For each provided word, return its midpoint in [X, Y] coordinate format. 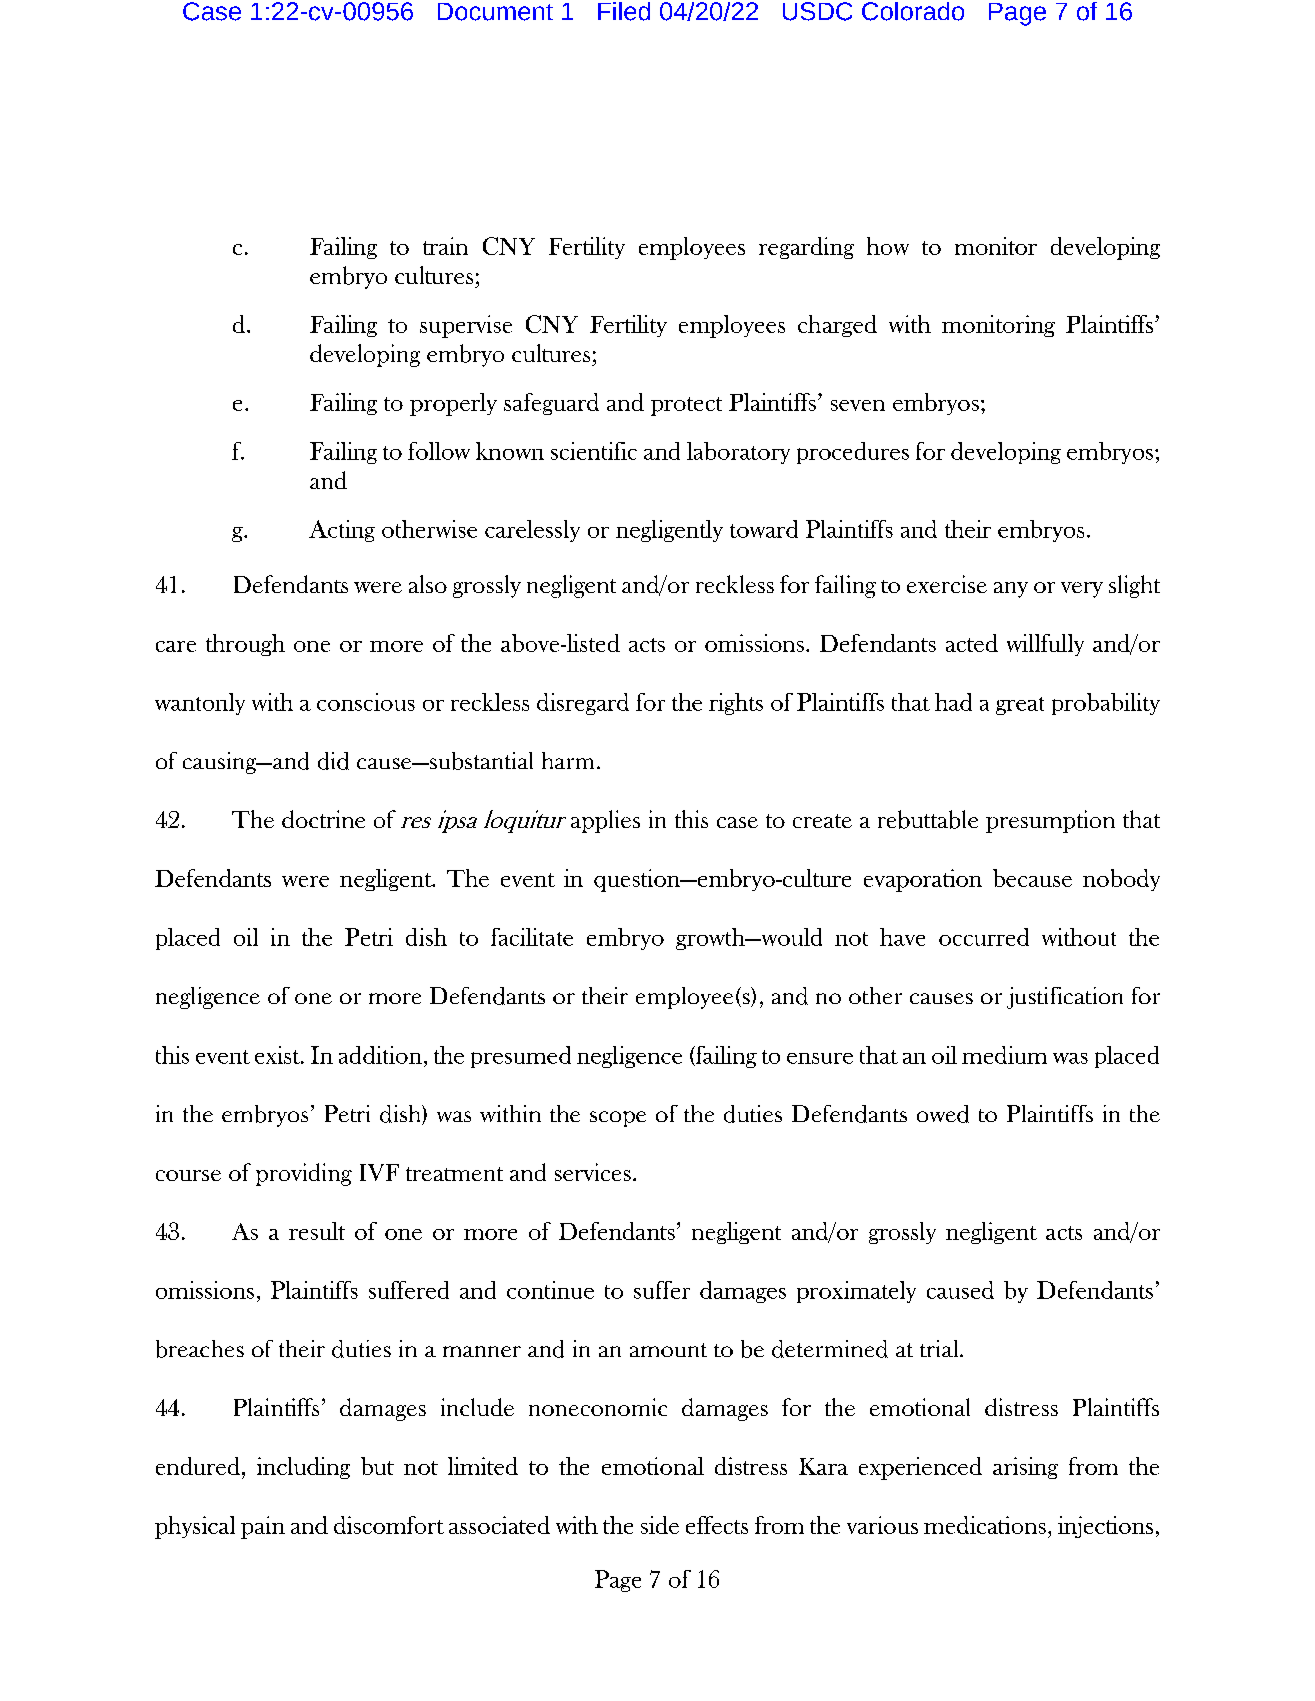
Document [495, 12]
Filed [624, 11]
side [660, 1525]
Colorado [913, 11]
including [303, 1468]
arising [1025, 1468]
